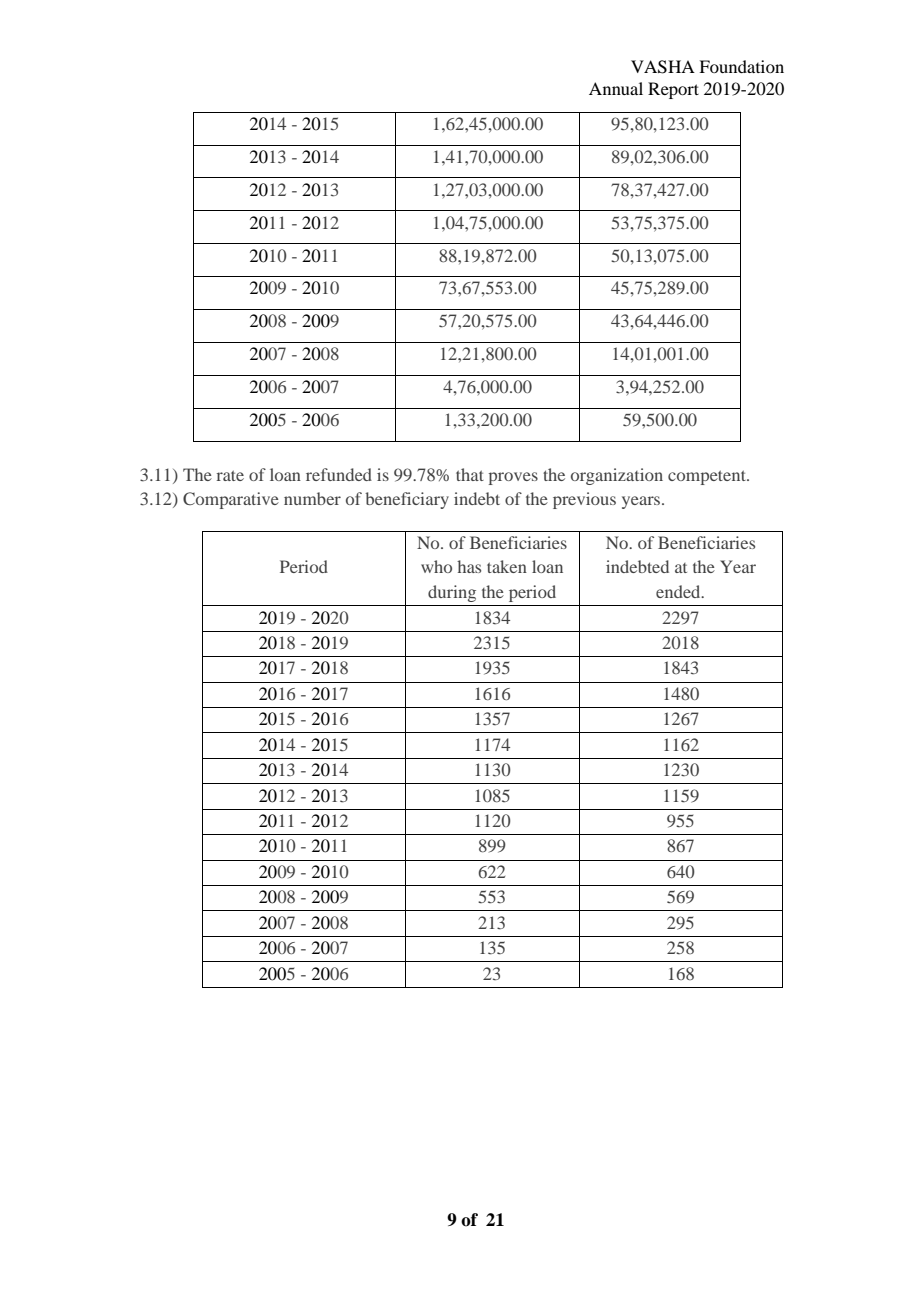  I want to click on proves, so click(513, 478).
